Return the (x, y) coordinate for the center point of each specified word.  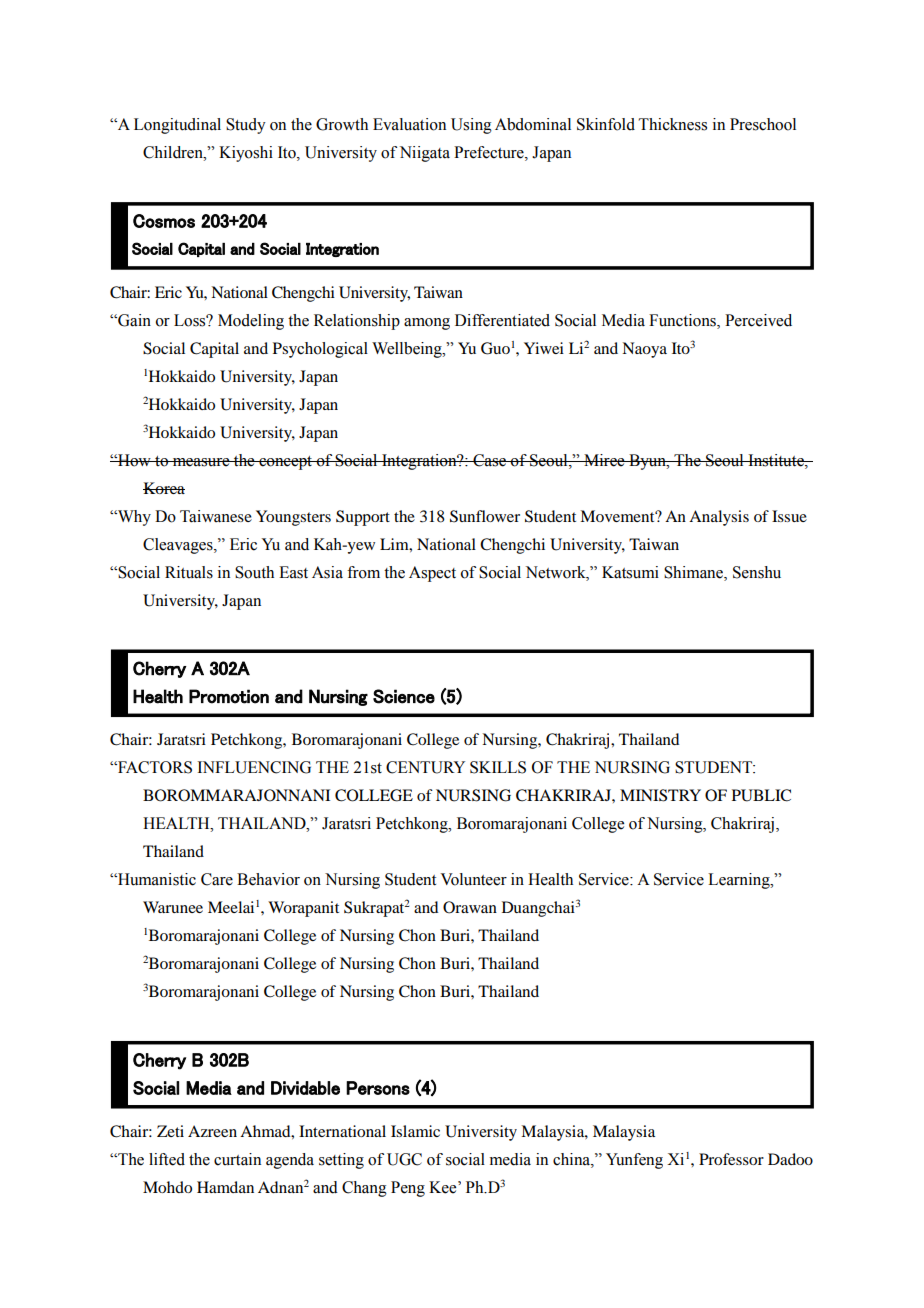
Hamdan (225, 1187)
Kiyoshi (246, 154)
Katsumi (630, 572)
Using (471, 126)
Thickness (673, 124)
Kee (444, 1187)
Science (404, 696)
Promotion (229, 696)
